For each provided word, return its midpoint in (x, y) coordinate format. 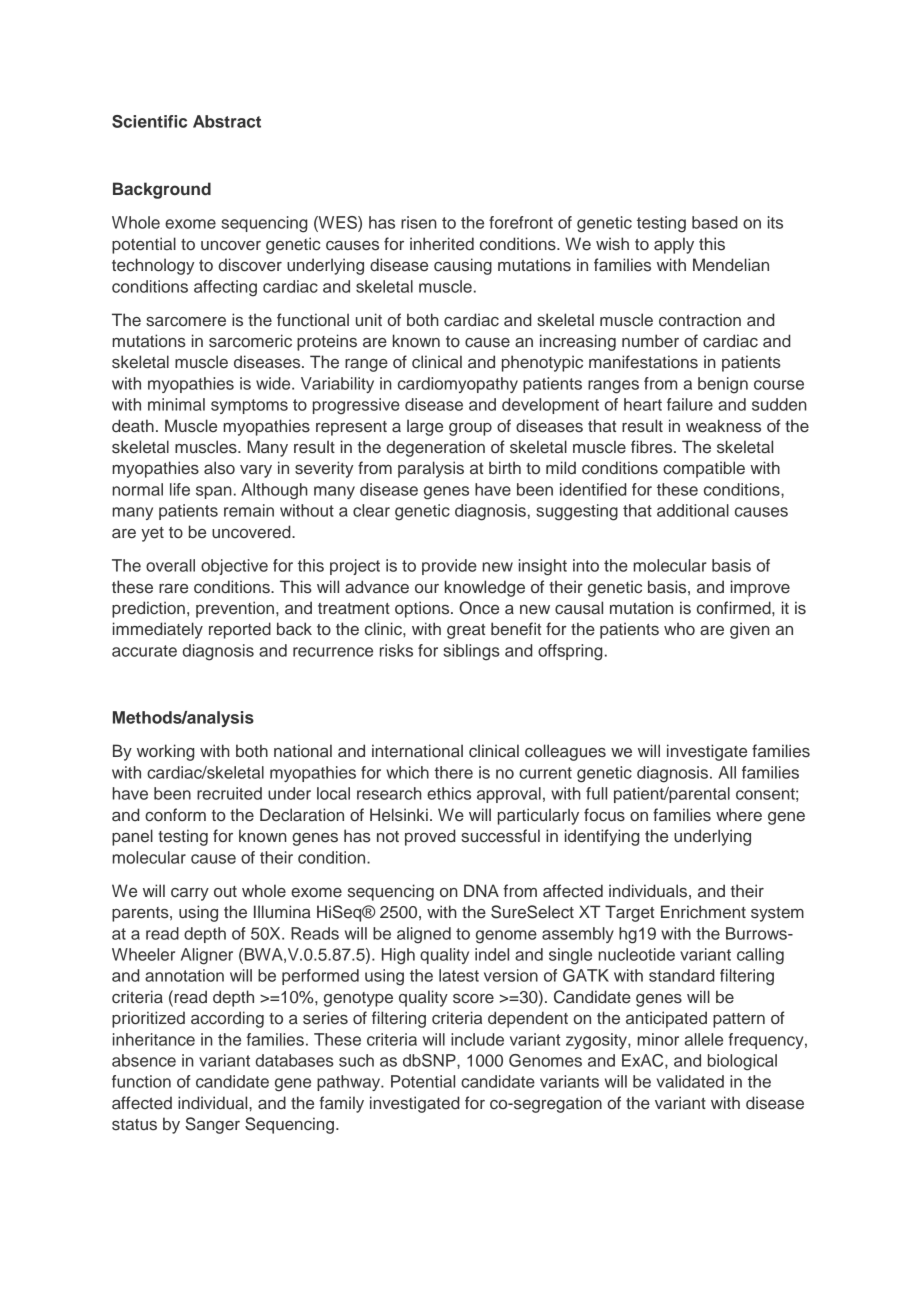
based (714, 222)
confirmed (735, 608)
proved (430, 837)
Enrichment (703, 912)
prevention (235, 609)
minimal (176, 404)
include (477, 1039)
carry (190, 894)
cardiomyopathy (458, 385)
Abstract (227, 121)
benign (723, 385)
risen (419, 222)
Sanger (212, 1125)
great (466, 631)
